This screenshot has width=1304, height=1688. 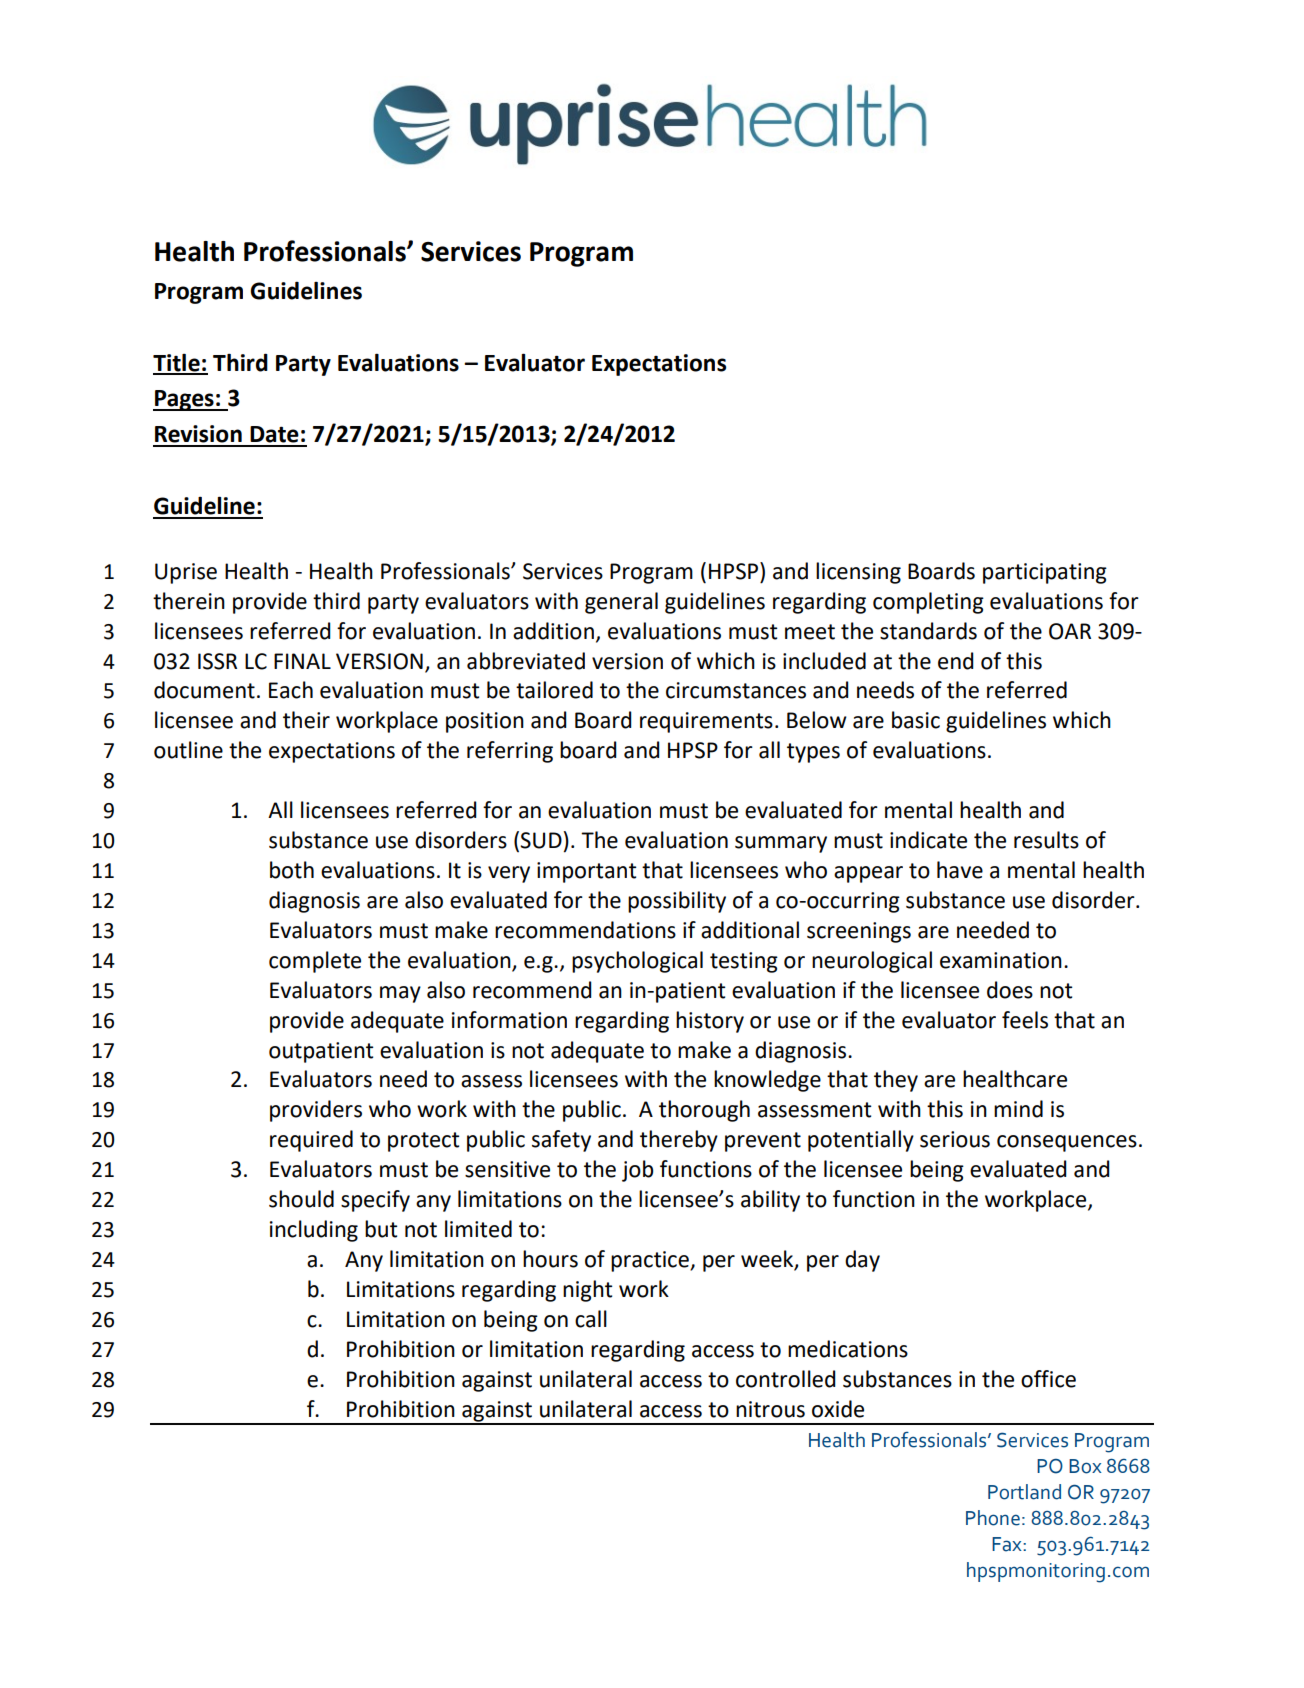 What do you see at coordinates (621, 603) in the screenshot?
I see `general` at bounding box center [621, 603].
